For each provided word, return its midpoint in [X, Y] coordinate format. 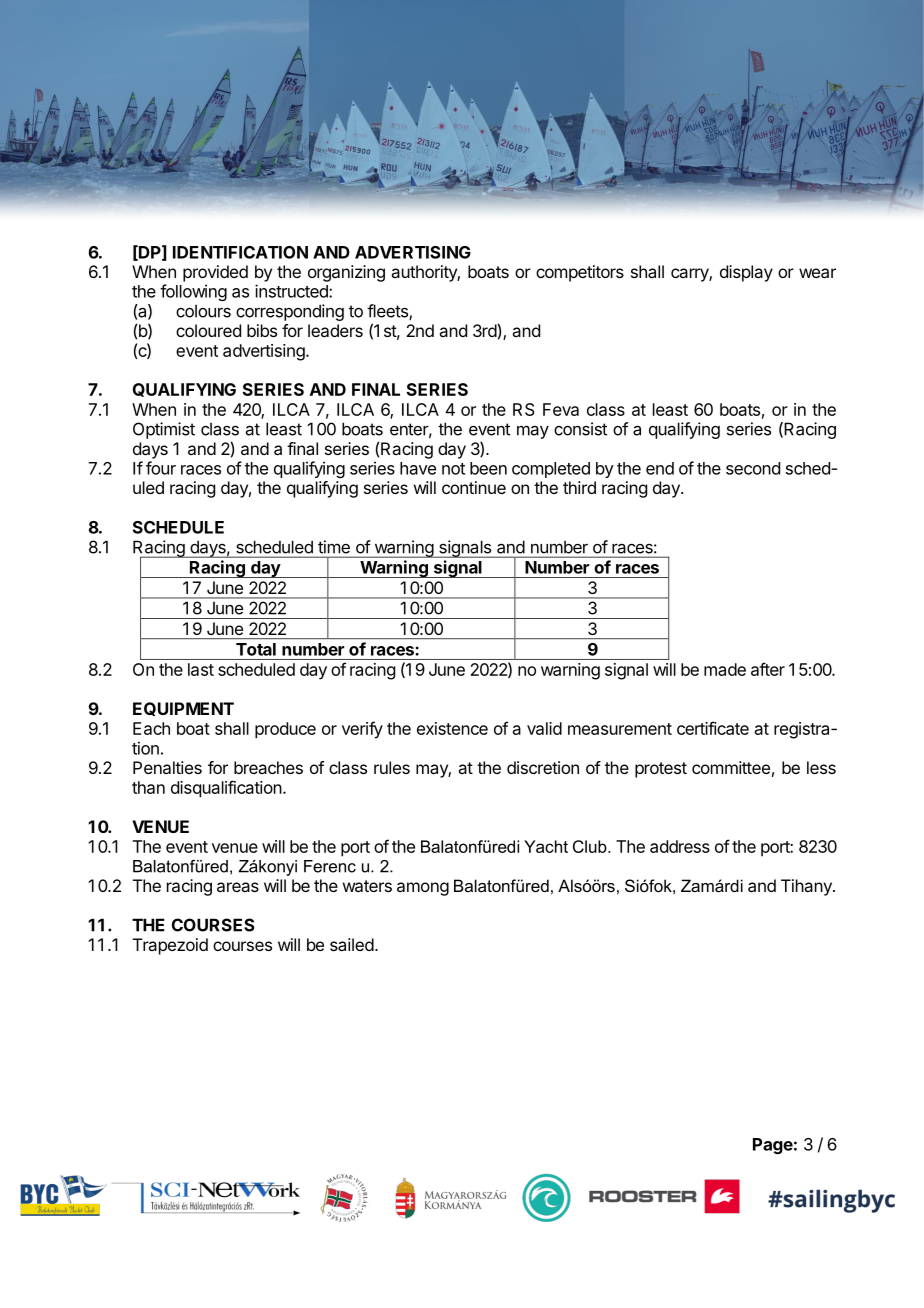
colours [203, 311]
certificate [713, 728]
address [680, 846]
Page [773, 1146]
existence [452, 728]
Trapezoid [170, 946]
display [746, 273]
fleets [388, 312]
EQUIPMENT [183, 709]
